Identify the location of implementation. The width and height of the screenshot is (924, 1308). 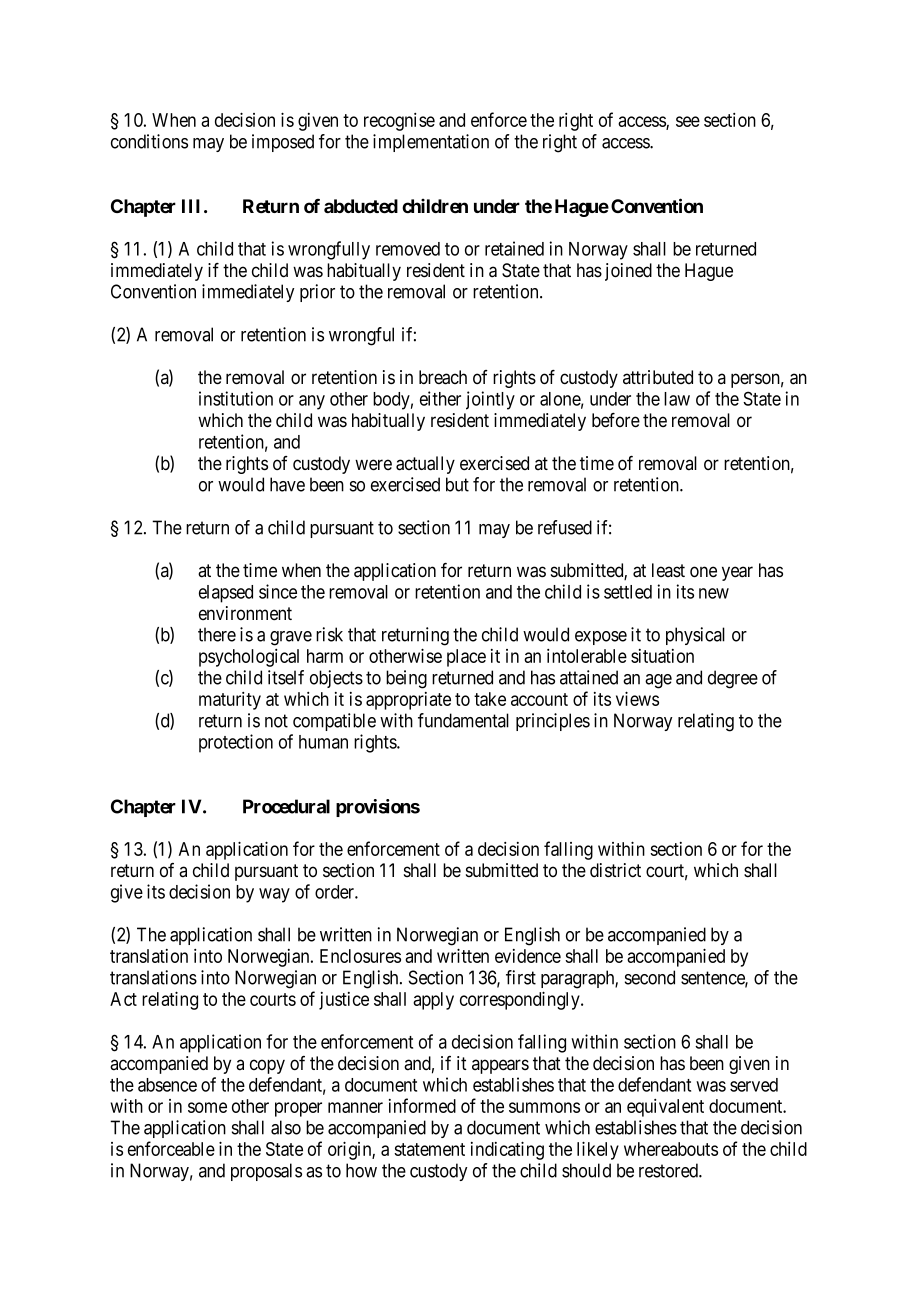
(431, 143).
